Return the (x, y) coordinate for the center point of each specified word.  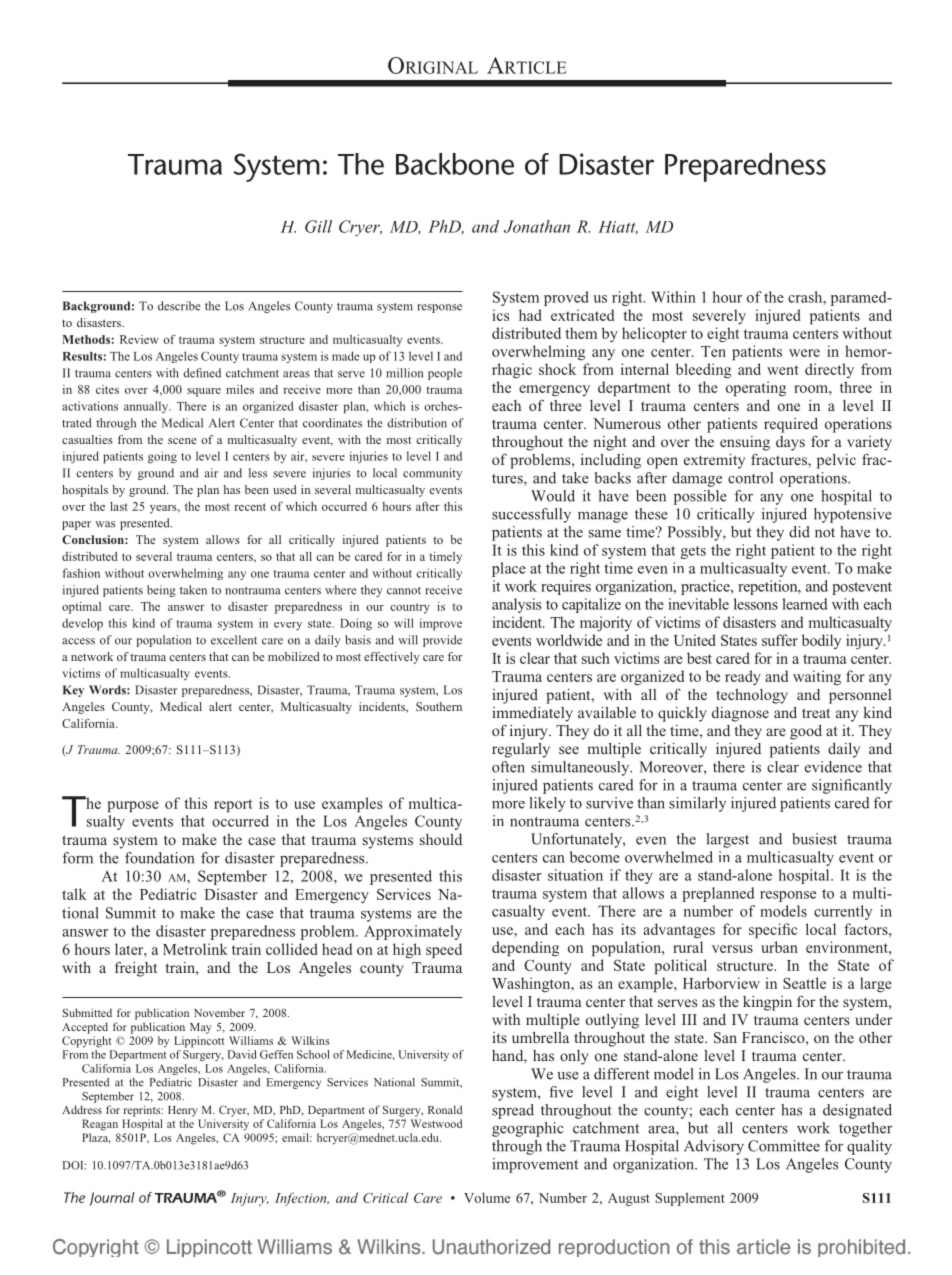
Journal (112, 1199)
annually (147, 407)
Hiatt (618, 228)
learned (805, 604)
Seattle (804, 983)
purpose (133, 806)
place (509, 569)
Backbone (455, 164)
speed (444, 950)
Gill (318, 226)
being (161, 591)
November (219, 1012)
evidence (833, 767)
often (508, 767)
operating (756, 388)
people (445, 374)
